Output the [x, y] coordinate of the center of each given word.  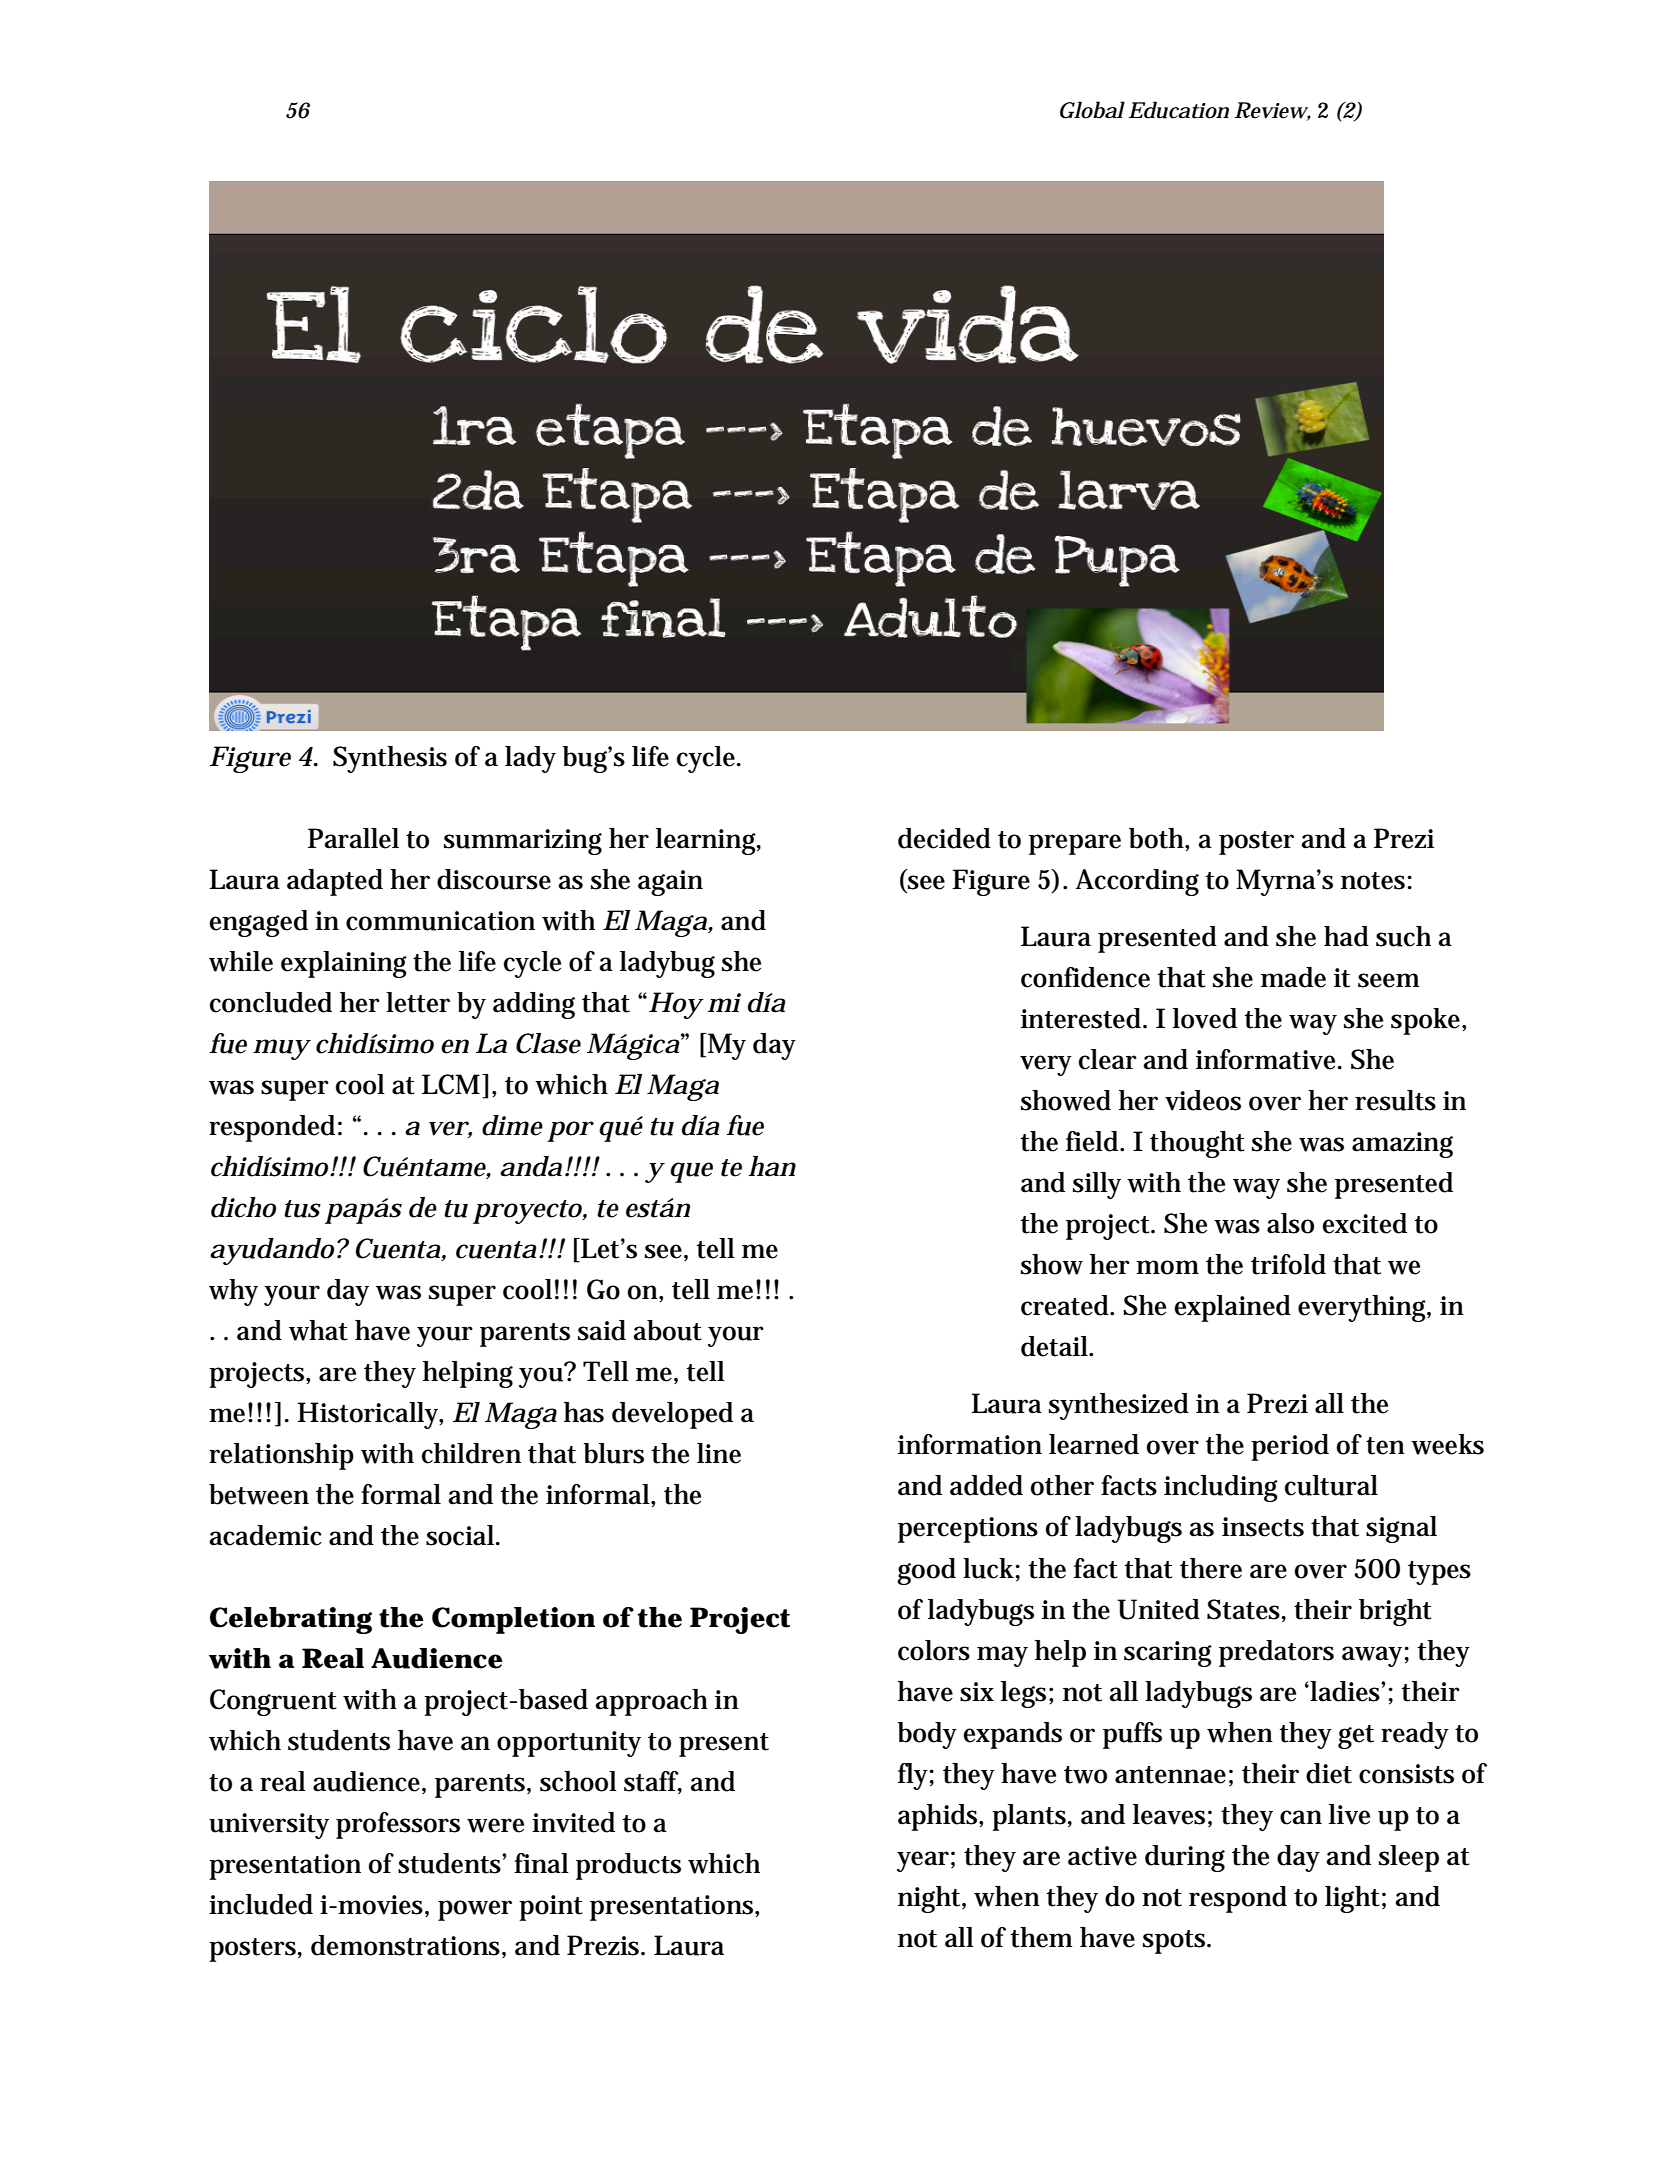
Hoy [676, 1005]
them [1041, 1937]
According [1137, 882]
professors [398, 1825]
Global [1092, 110]
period [1290, 1447]
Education [1178, 110]
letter [418, 1002]
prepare [1075, 844]
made [1293, 977]
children [471, 1453]
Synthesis [390, 759]
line [719, 1453]
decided [944, 838]
